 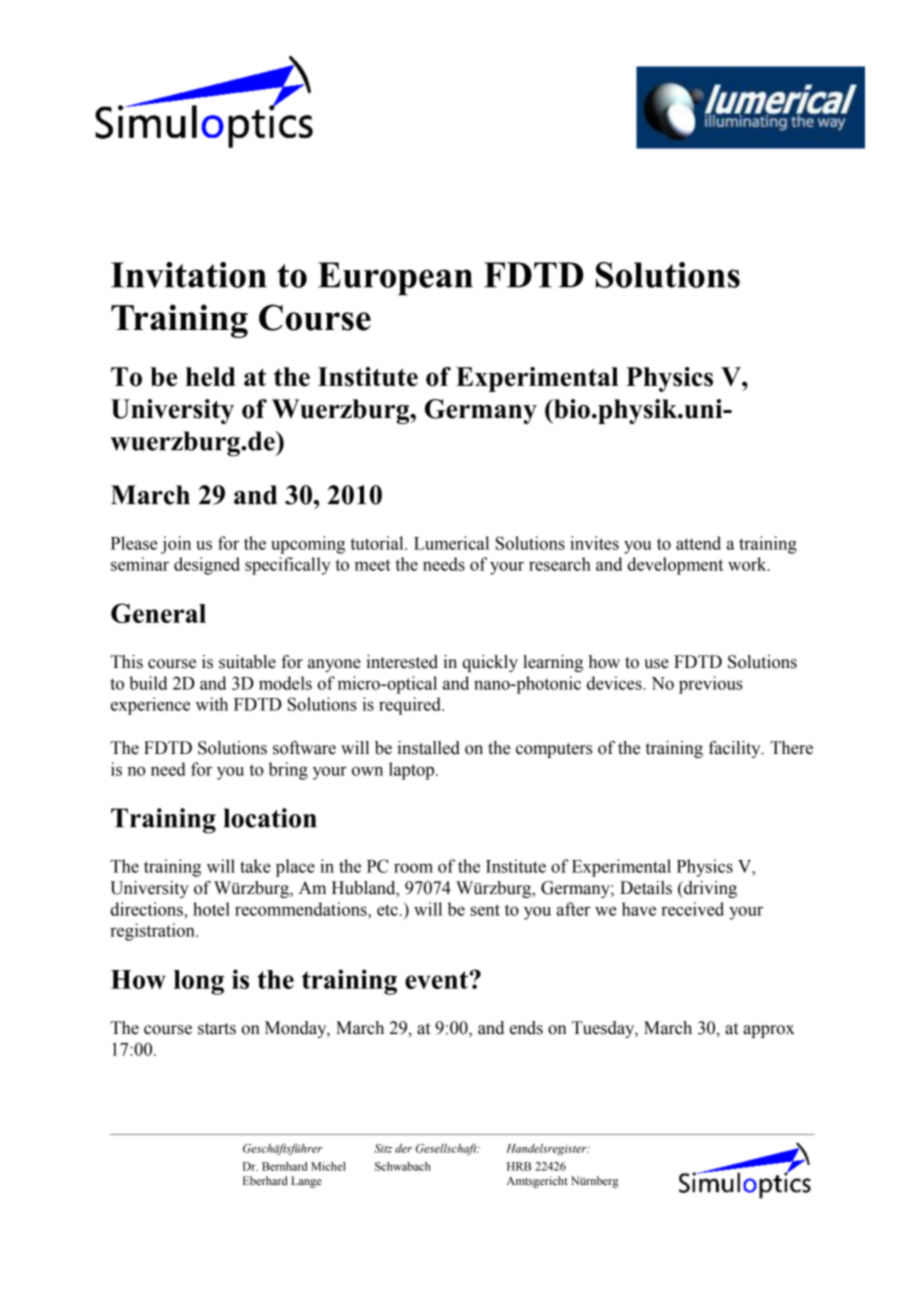 I want to click on received, so click(x=692, y=909).
